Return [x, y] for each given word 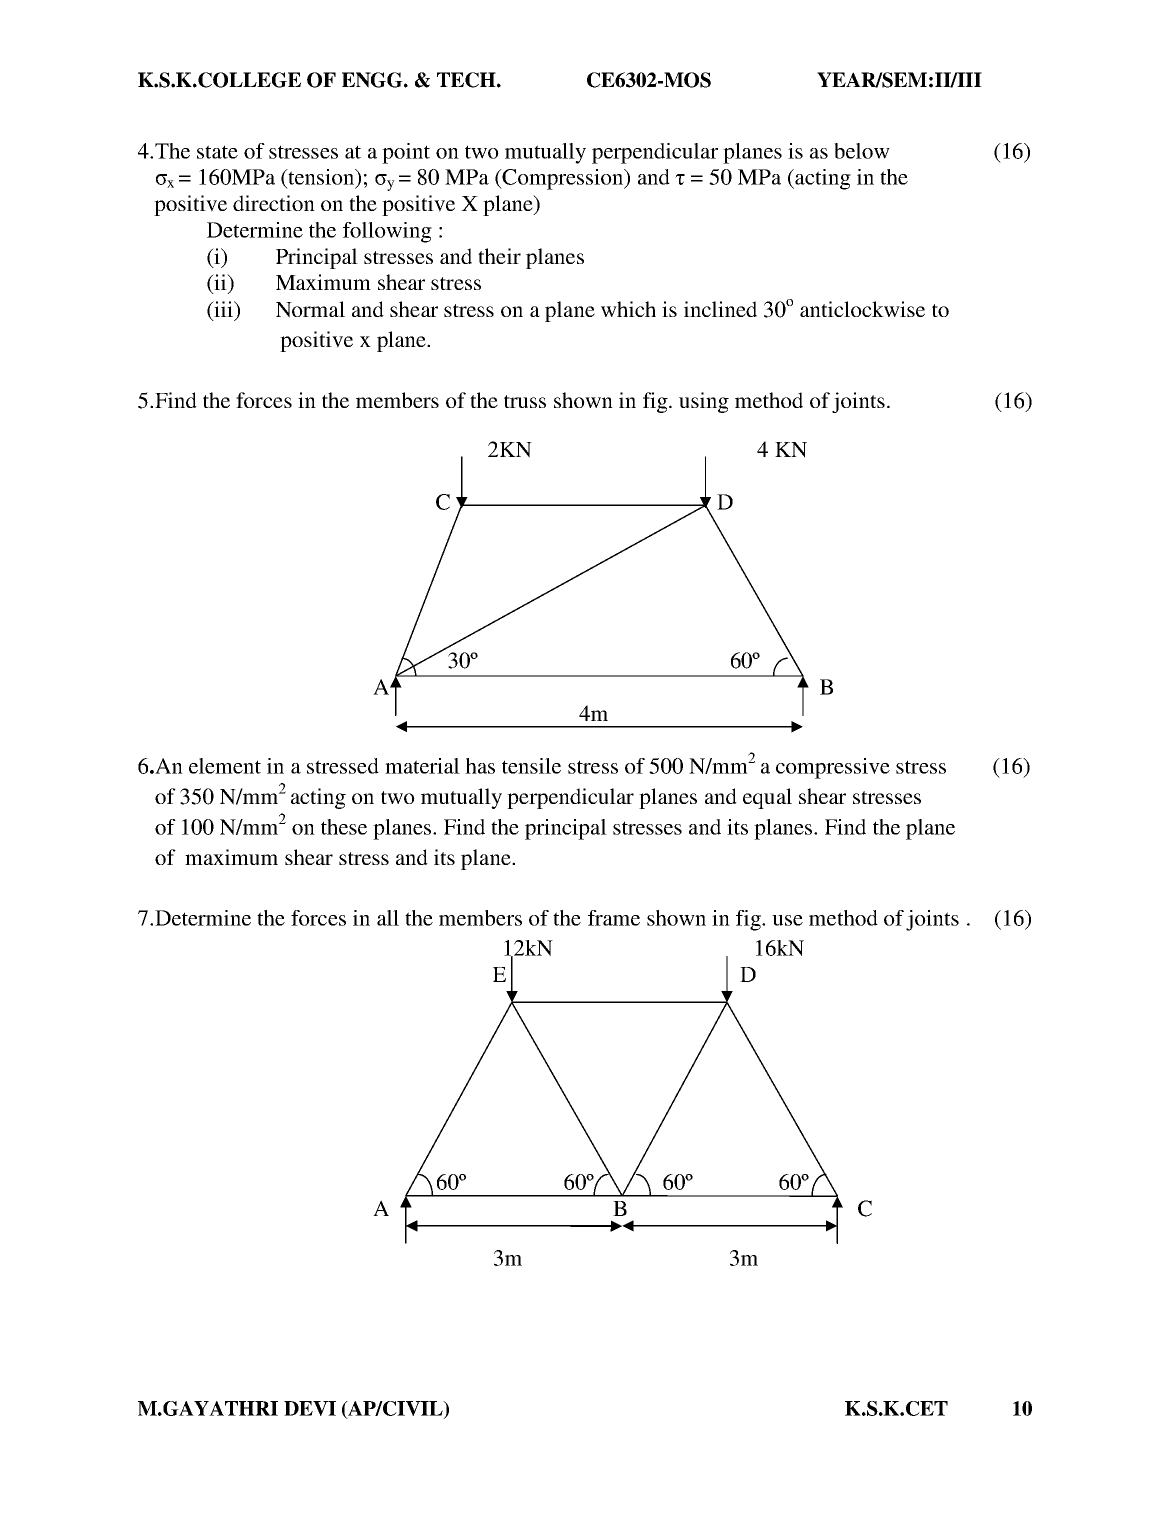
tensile [531, 766]
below [862, 151]
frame [614, 918]
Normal [310, 309]
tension [321, 178]
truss [525, 401]
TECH [467, 80]
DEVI [310, 1408]
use [787, 920]
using [704, 402]
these [344, 827]
